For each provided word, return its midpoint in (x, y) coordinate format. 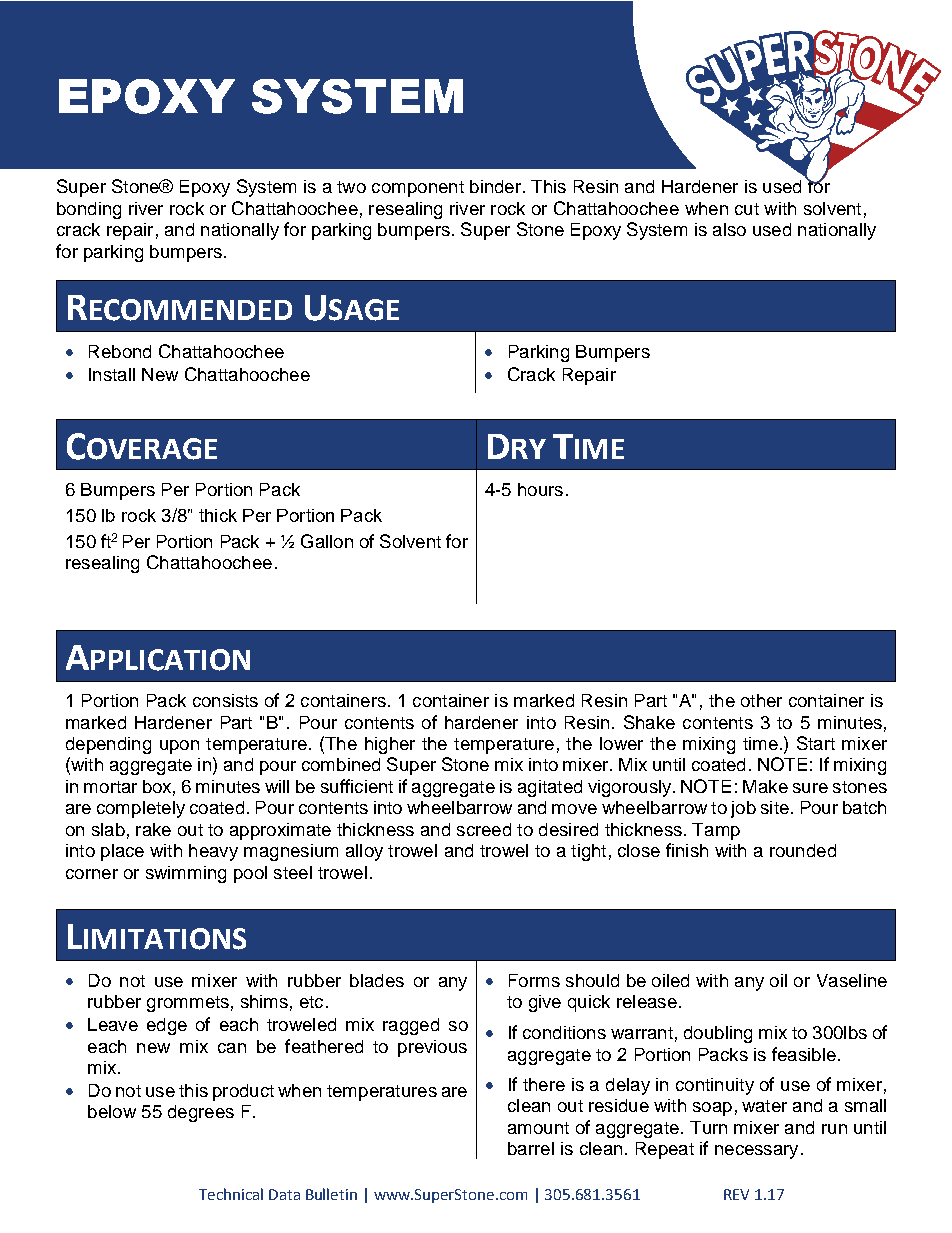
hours (540, 489)
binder (495, 186)
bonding (89, 210)
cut (747, 209)
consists (225, 700)
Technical (231, 1194)
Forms (534, 980)
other (761, 700)
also (729, 229)
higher (390, 745)
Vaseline (852, 980)
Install (112, 374)
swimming (186, 874)
